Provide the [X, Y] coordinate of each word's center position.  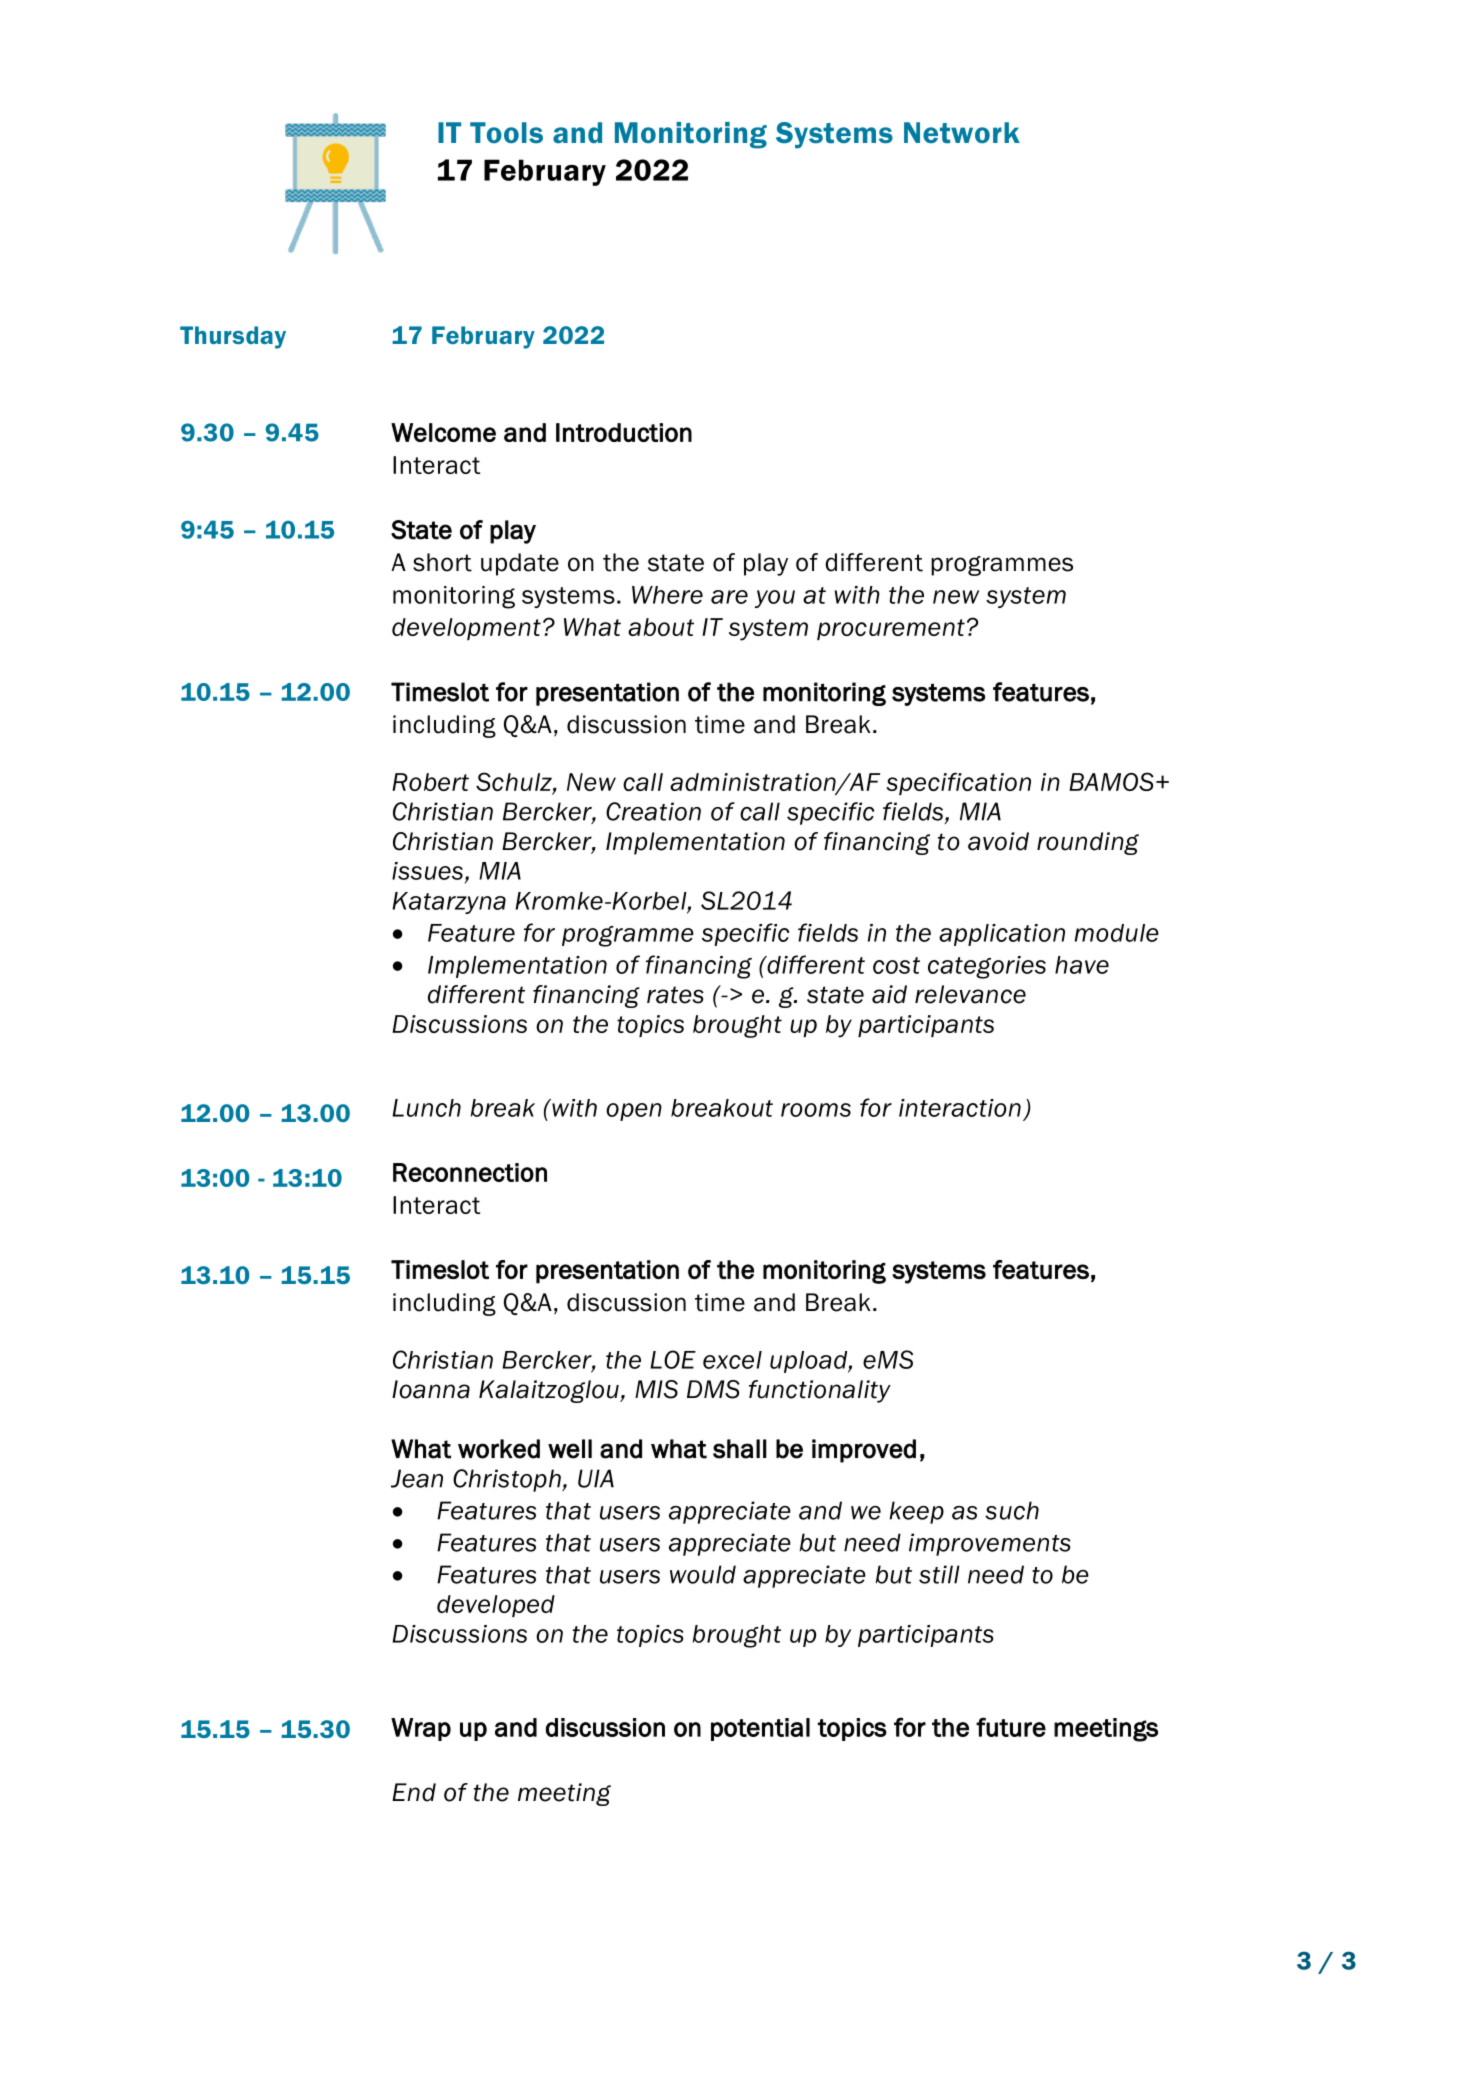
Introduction [624, 432]
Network [962, 133]
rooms [816, 1110]
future [1011, 1727]
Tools [506, 132]
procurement [891, 629]
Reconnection [470, 1172]
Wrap [421, 1729]
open [634, 1112]
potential [760, 1729]
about [661, 627]
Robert [430, 782]
